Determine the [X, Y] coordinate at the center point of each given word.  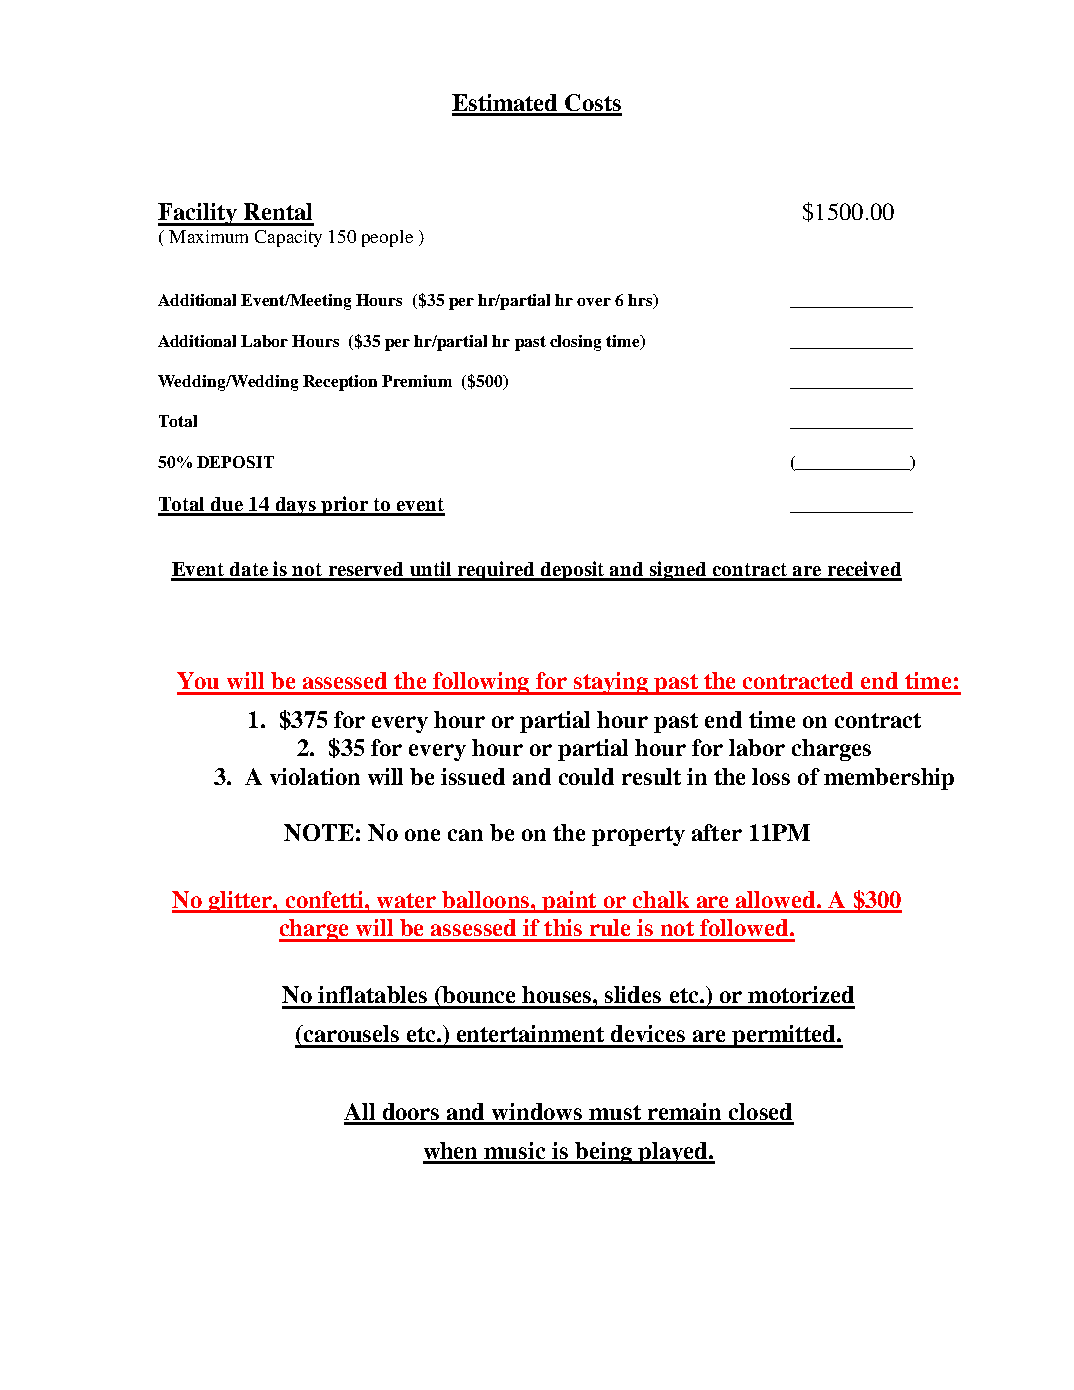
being [604, 1153]
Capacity [288, 238]
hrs [641, 301]
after [717, 832]
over [594, 302]
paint [569, 902]
